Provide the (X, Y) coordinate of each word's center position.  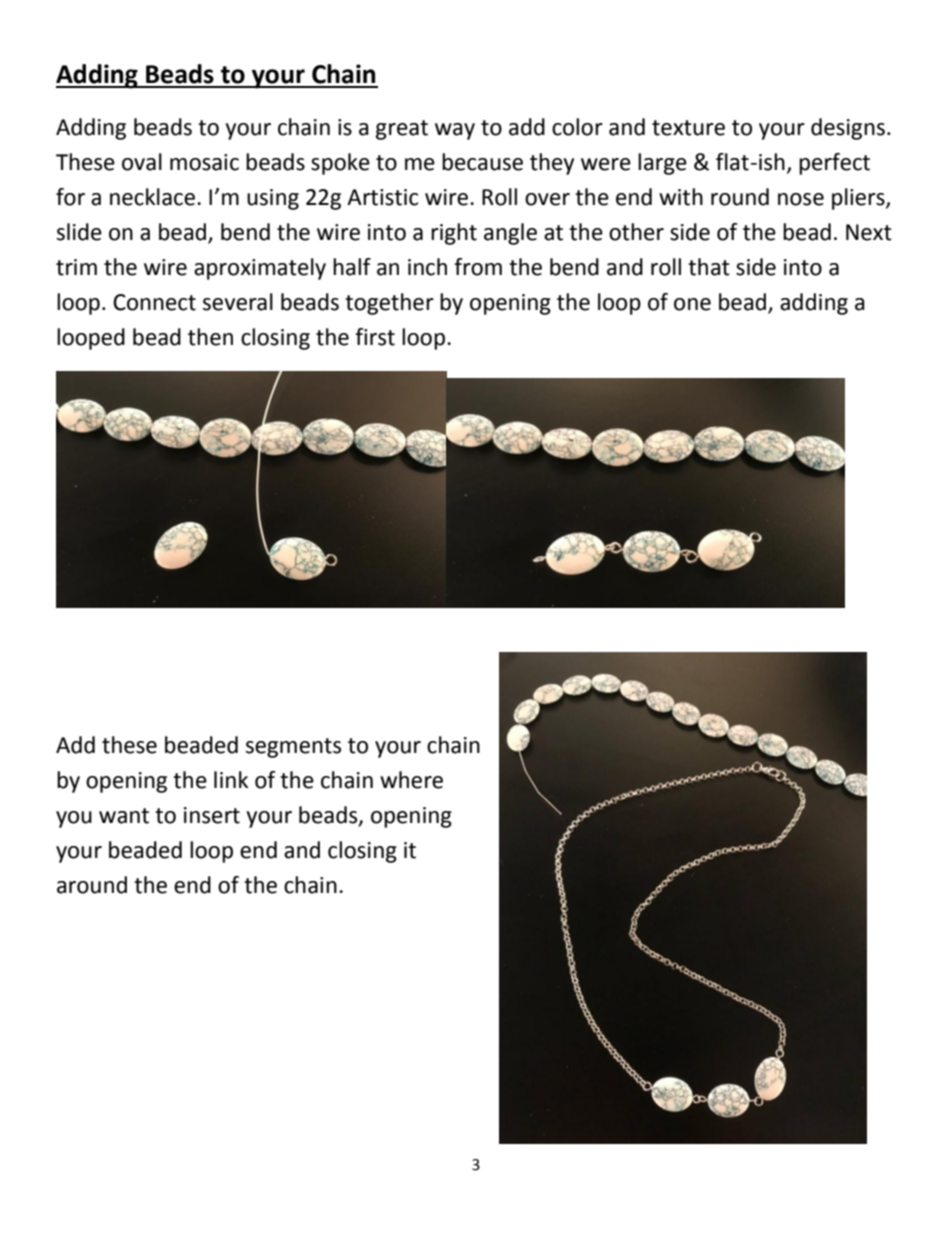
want (124, 816)
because (482, 162)
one (692, 304)
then (210, 337)
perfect (834, 164)
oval (142, 162)
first (375, 337)
